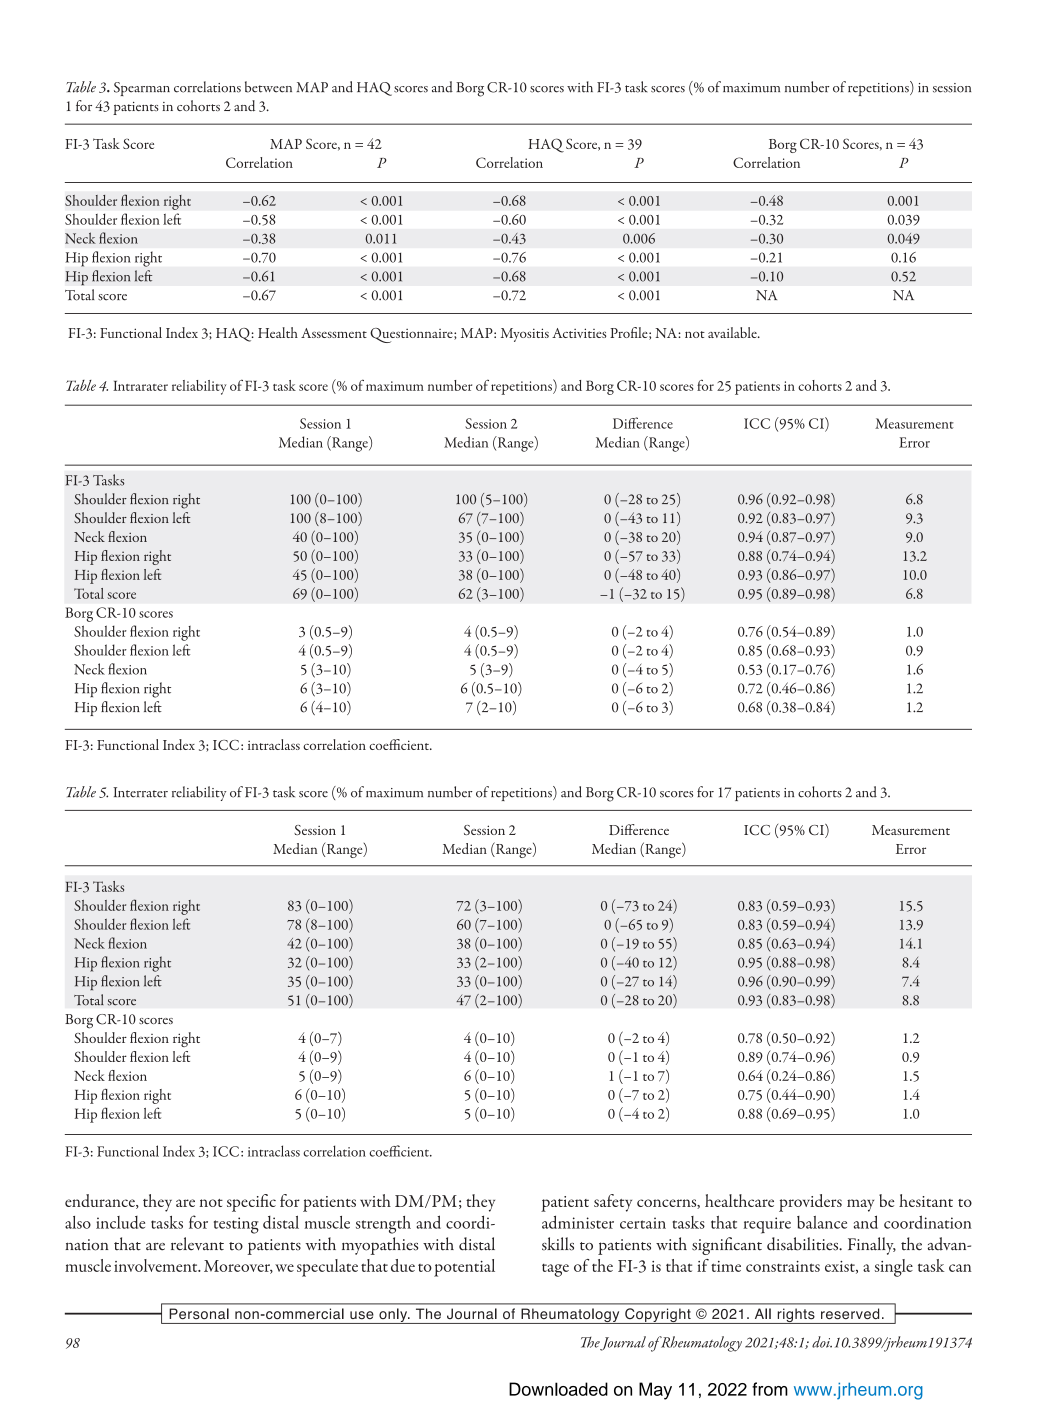 The image size is (1053, 1410). I want to click on Downloaded, so click(558, 1389).
